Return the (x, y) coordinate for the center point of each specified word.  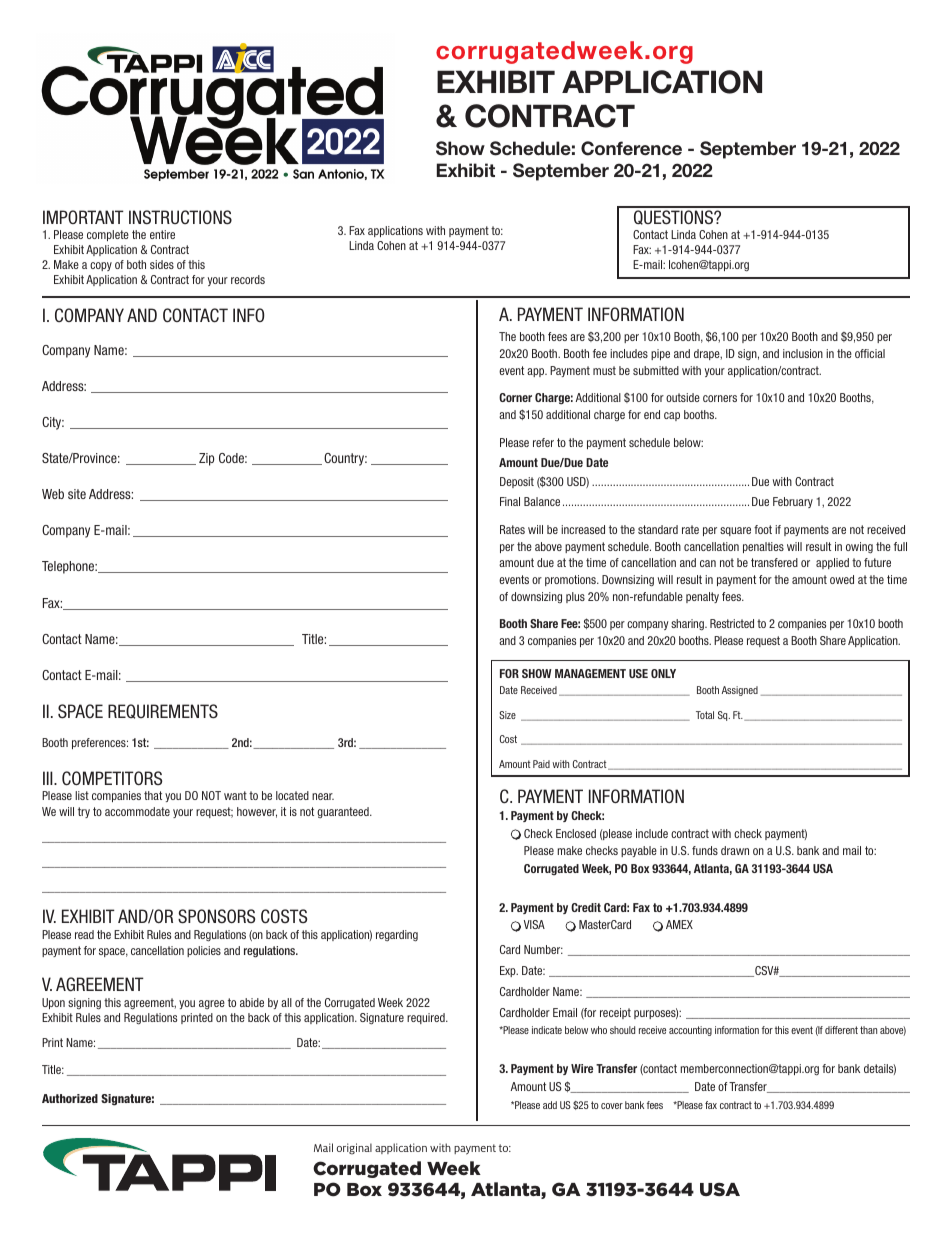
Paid (541, 764)
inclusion (803, 353)
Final (510, 501)
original (354, 1149)
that (153, 795)
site (77, 494)
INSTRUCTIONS (180, 217)
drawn (735, 850)
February (793, 502)
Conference (631, 148)
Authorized (70, 1098)
